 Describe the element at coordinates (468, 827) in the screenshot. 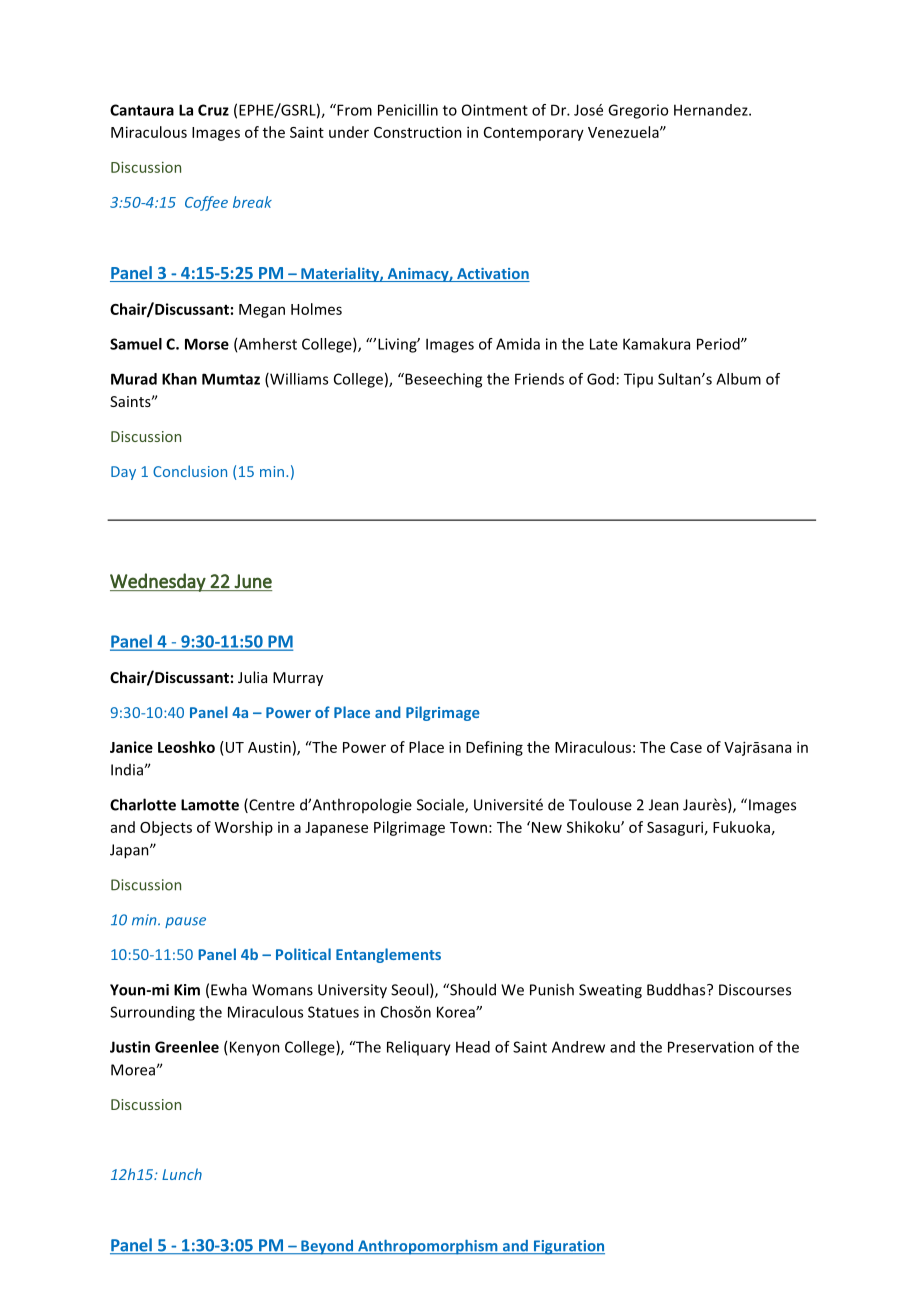

I see `Town` at that location.
